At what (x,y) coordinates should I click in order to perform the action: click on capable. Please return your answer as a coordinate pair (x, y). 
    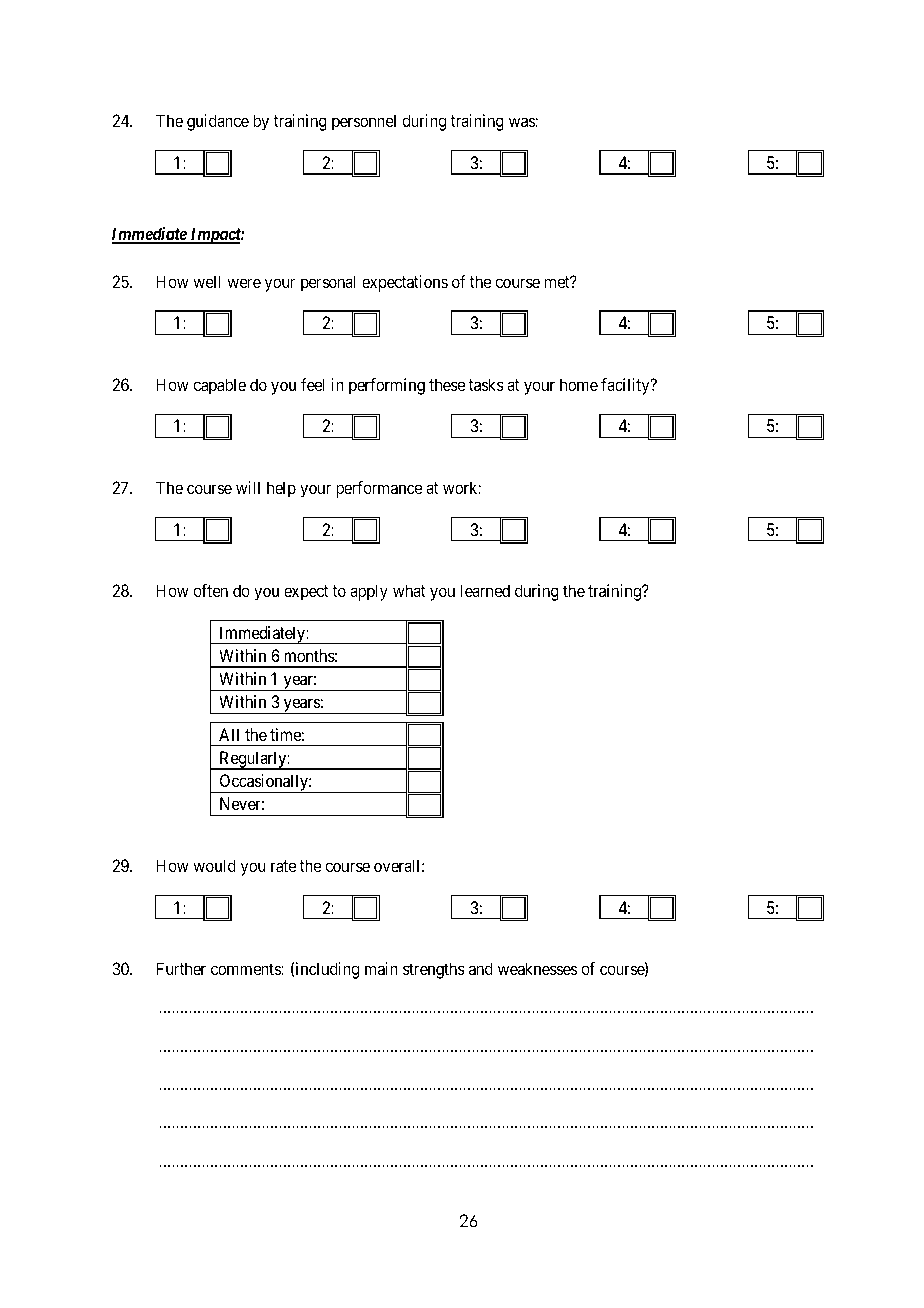
    Looking at the image, I should click on (219, 386).
